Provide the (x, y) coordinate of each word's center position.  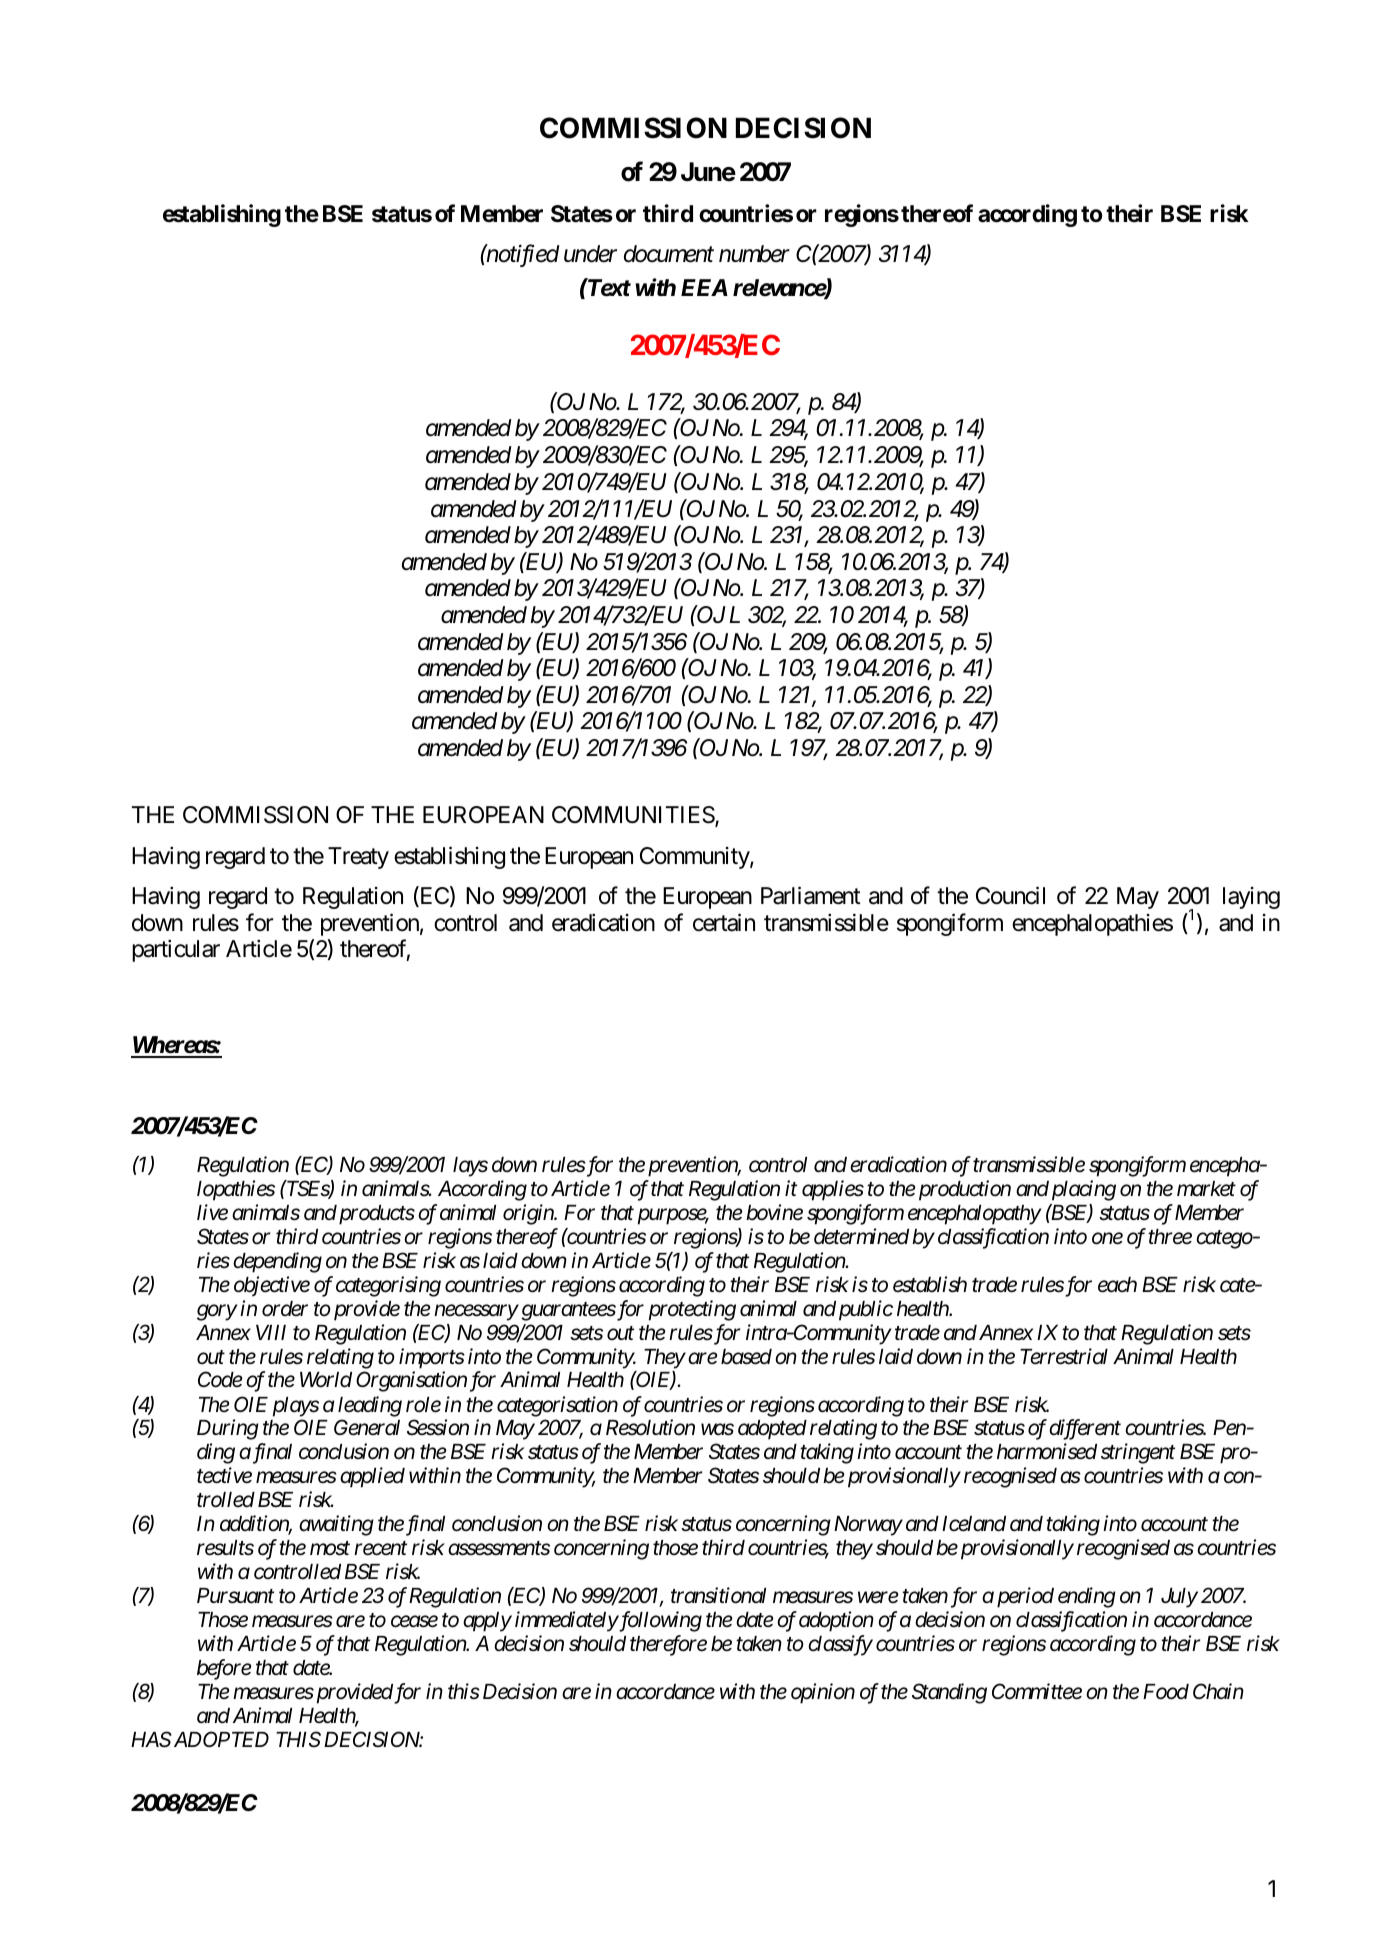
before (224, 1669)
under (590, 254)
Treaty (358, 858)
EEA (704, 287)
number (754, 254)
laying (1251, 898)
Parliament (811, 895)
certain (724, 922)
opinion (823, 1694)
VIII (271, 1332)
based (746, 1357)
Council (1010, 895)
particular (176, 951)
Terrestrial (1064, 1356)
